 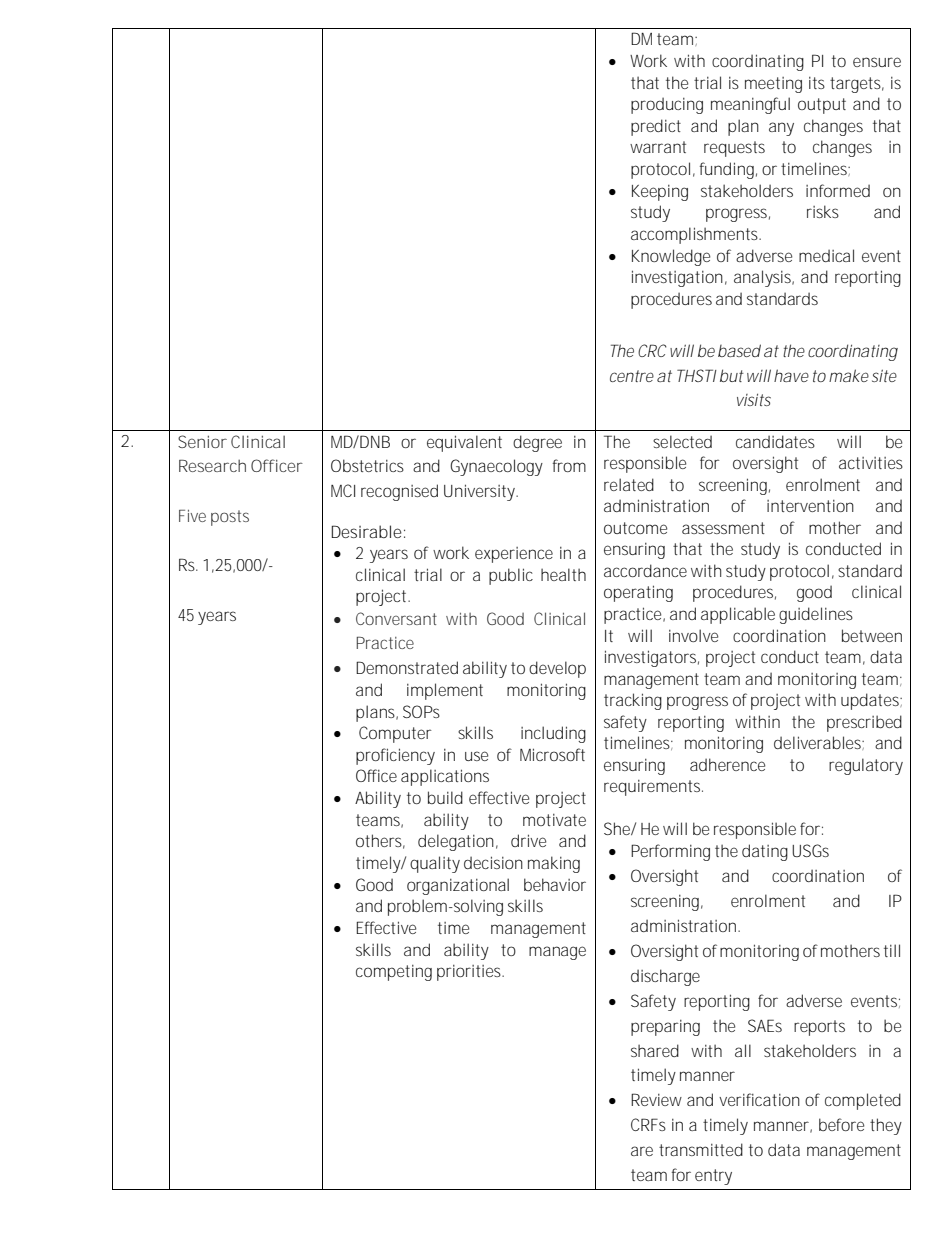 I want to click on quality, so click(x=435, y=864).
